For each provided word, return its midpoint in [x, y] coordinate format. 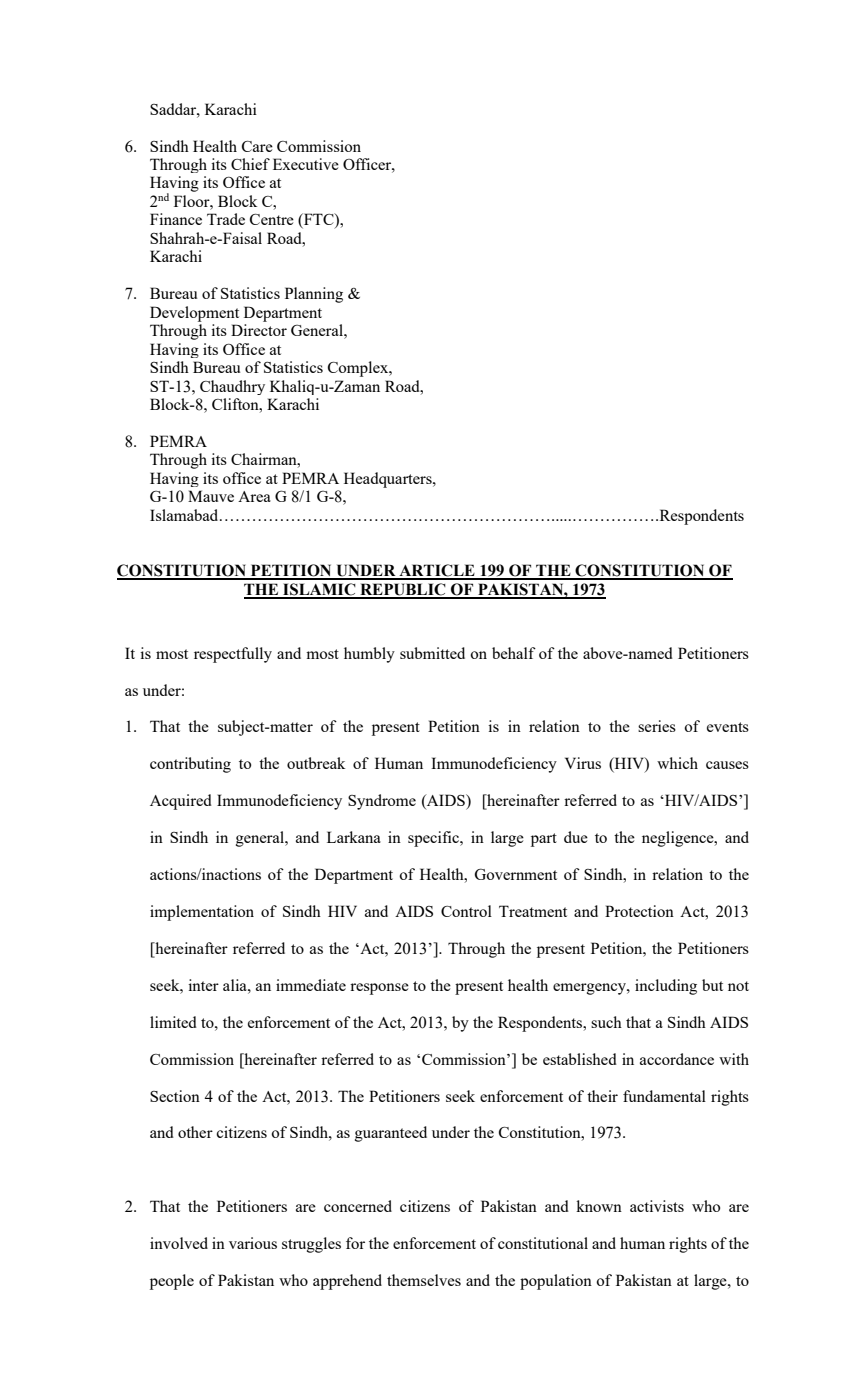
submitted [432, 653]
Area [254, 496]
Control [466, 911]
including [666, 987]
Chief [250, 164]
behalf [514, 653]
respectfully [233, 655]
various [253, 1243]
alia [236, 985]
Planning [314, 295]
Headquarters [389, 480]
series [657, 726]
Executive [306, 164]
